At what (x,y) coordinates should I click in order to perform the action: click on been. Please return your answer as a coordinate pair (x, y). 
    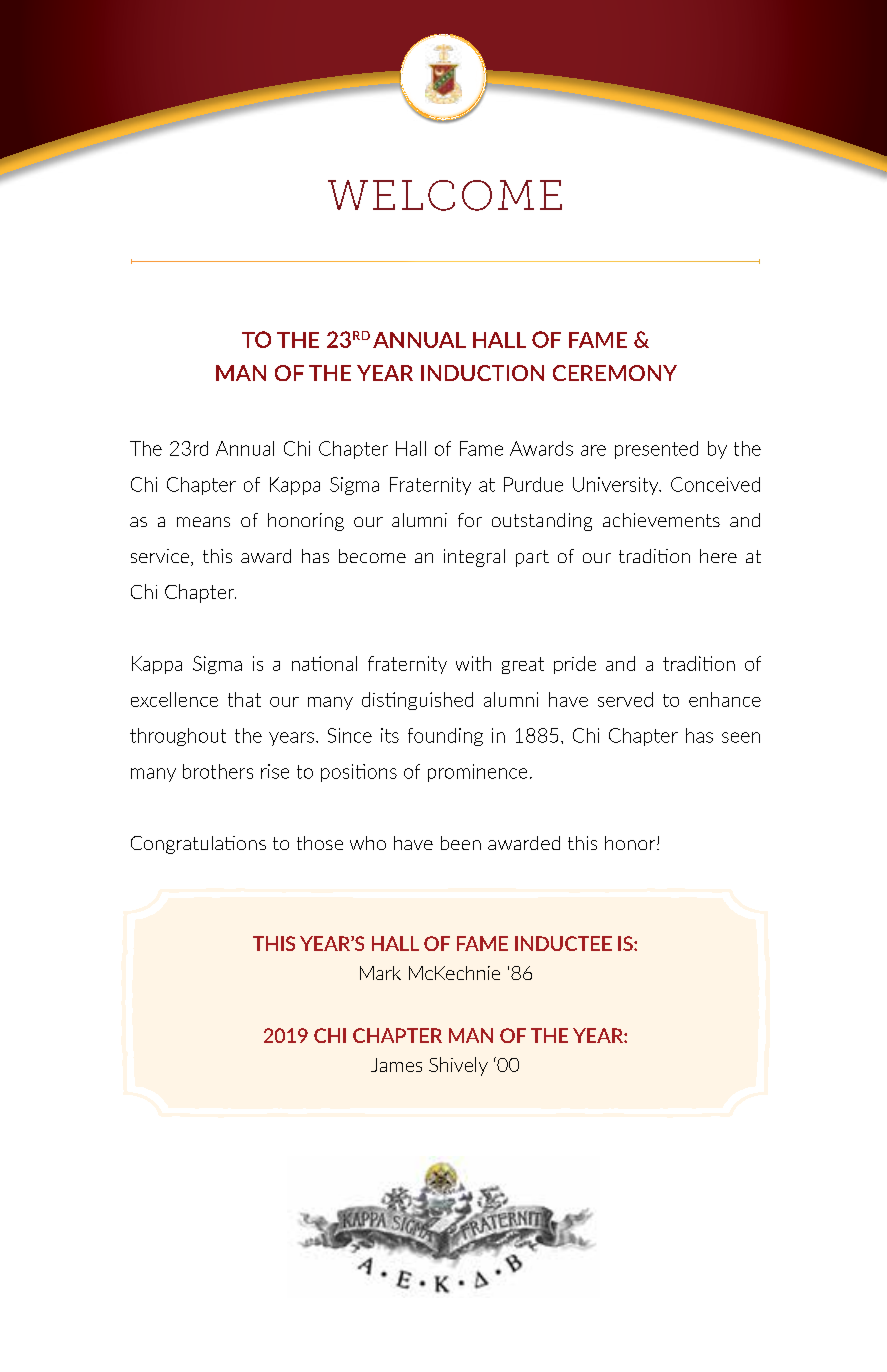
    Looking at the image, I should click on (461, 843).
